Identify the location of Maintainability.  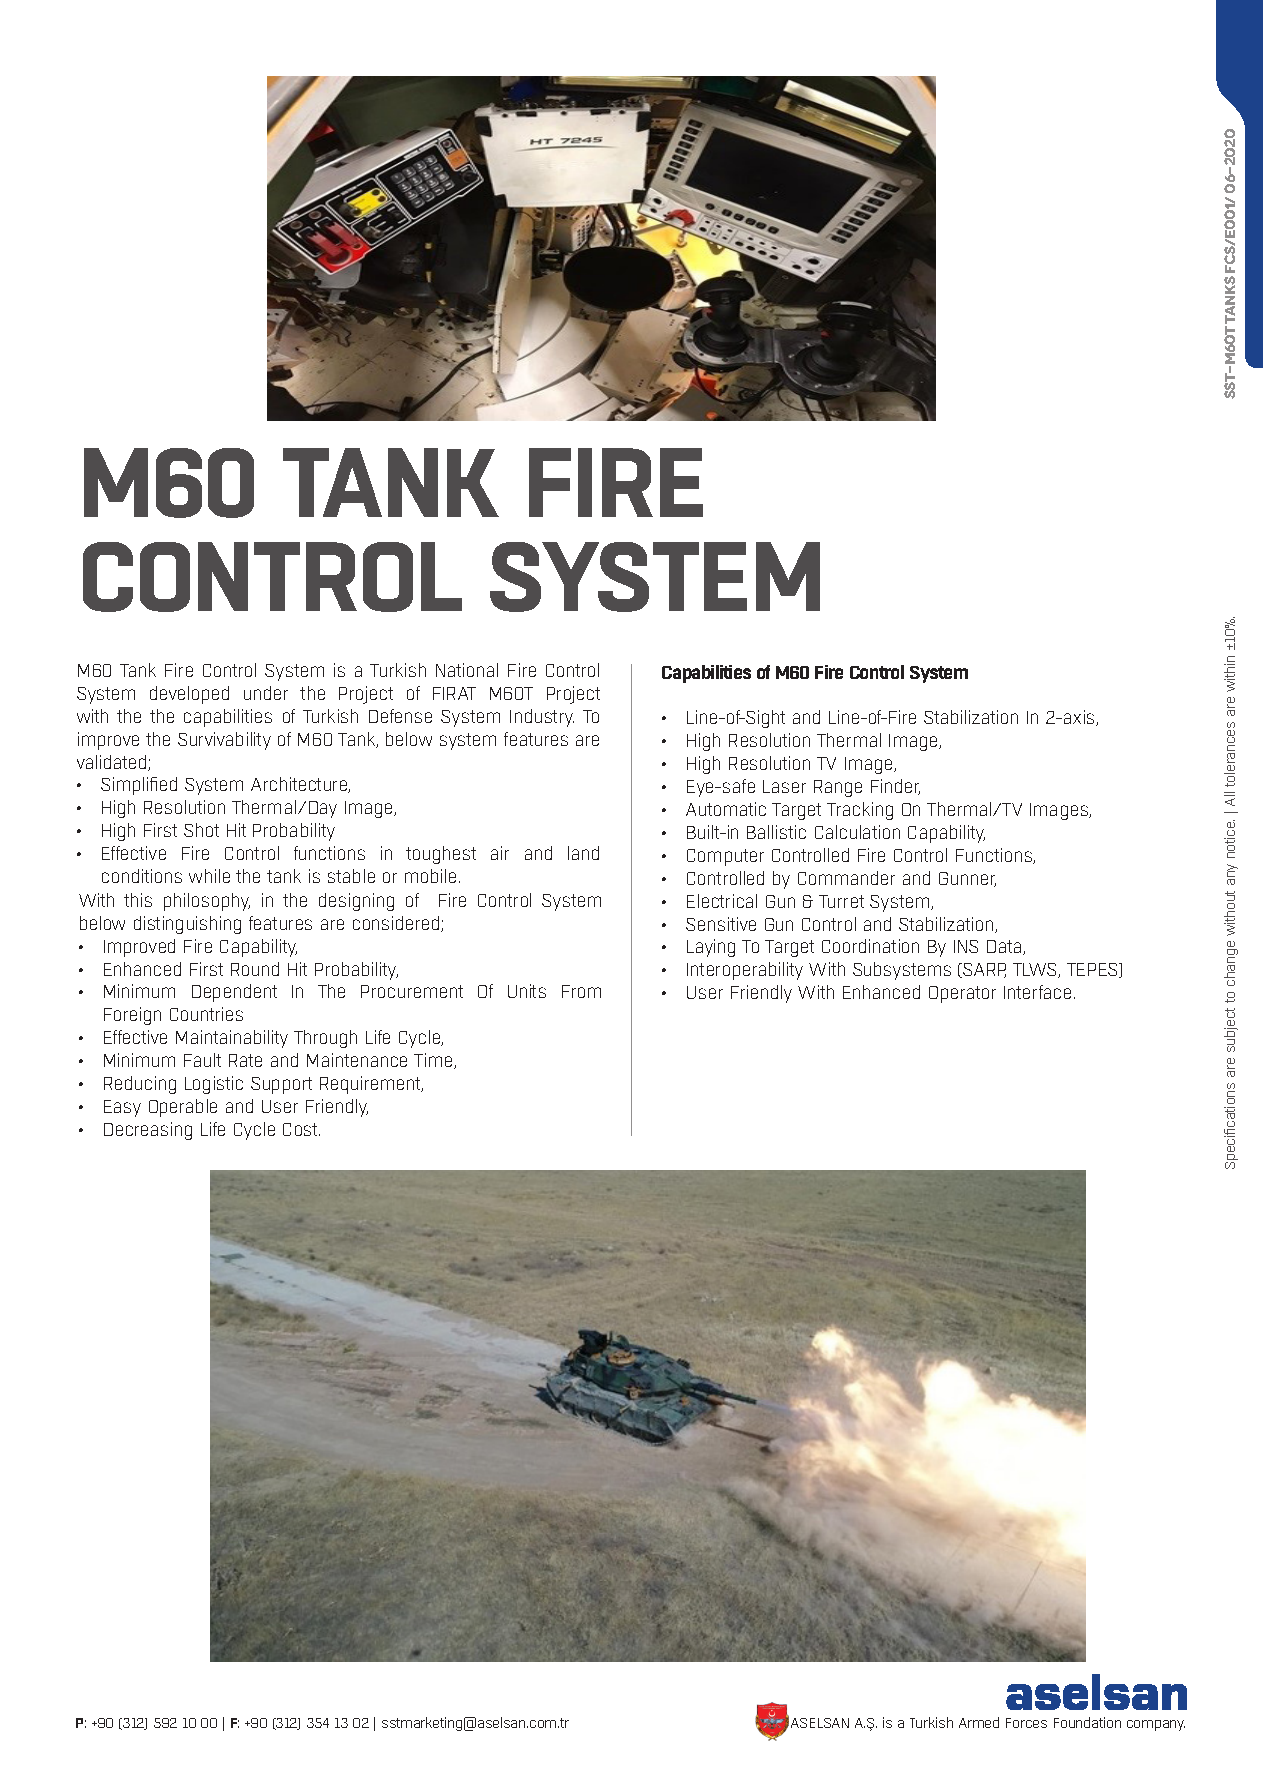
(232, 1039).
